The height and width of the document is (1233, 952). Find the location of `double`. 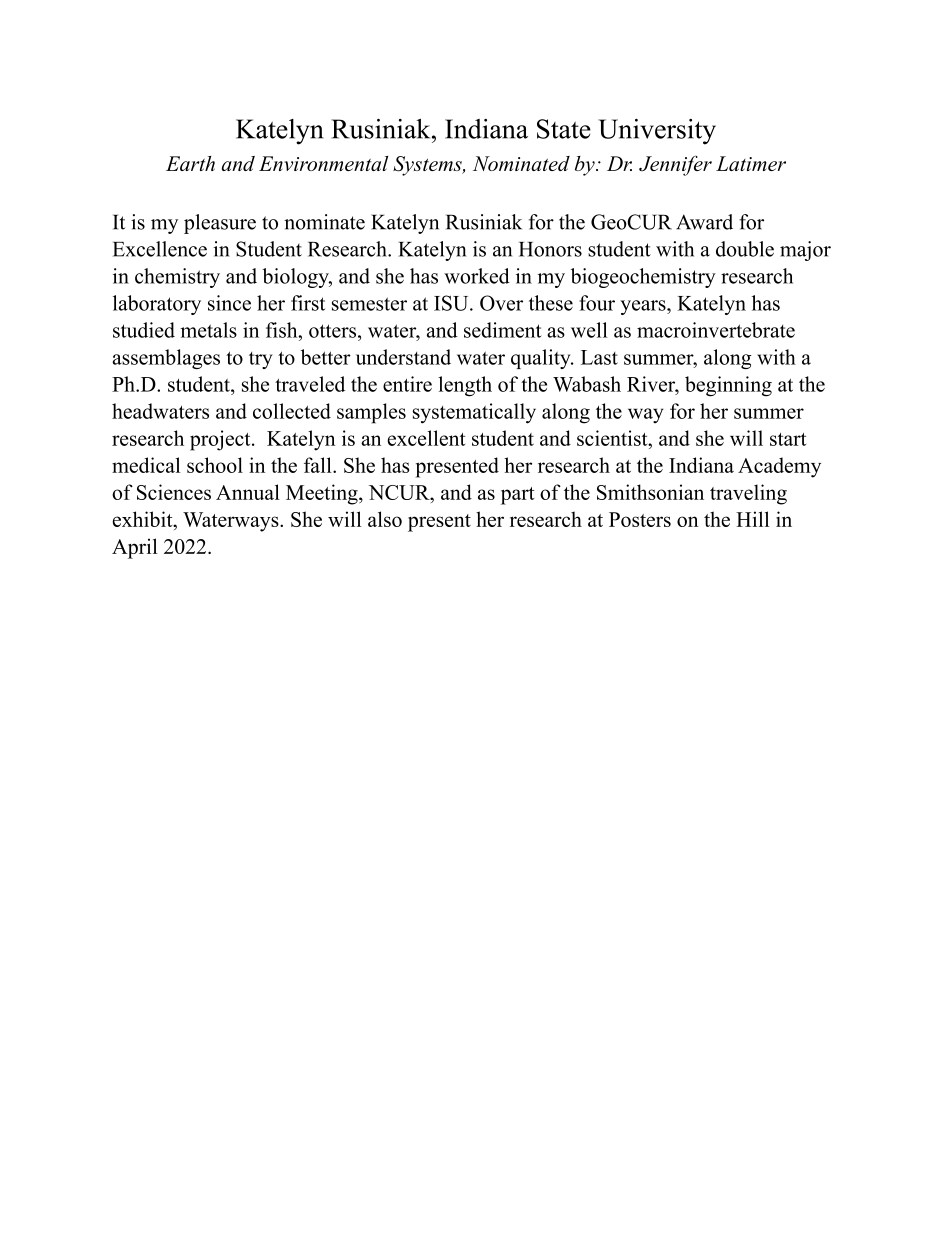

double is located at coordinates (745, 249).
